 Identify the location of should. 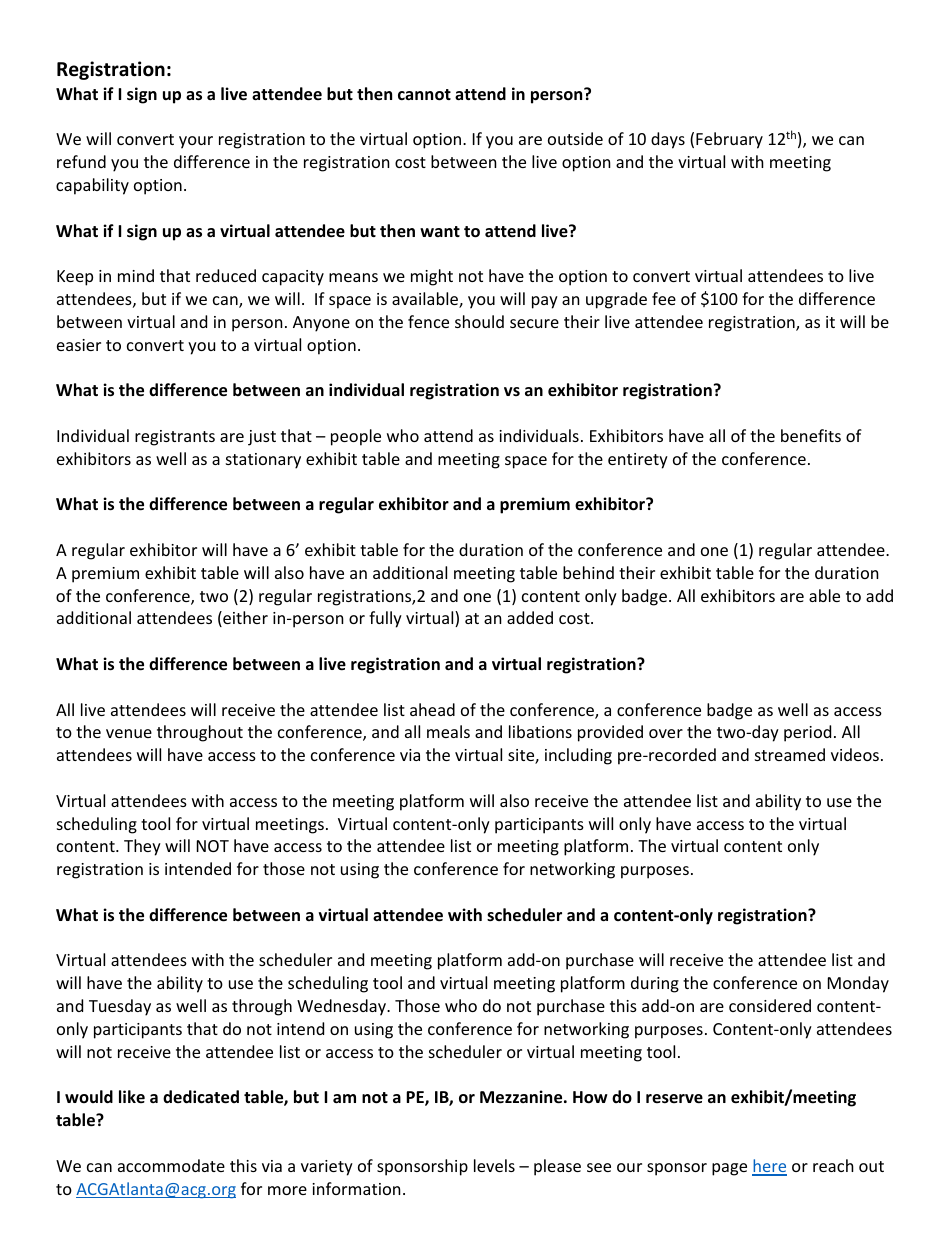
(479, 321).
